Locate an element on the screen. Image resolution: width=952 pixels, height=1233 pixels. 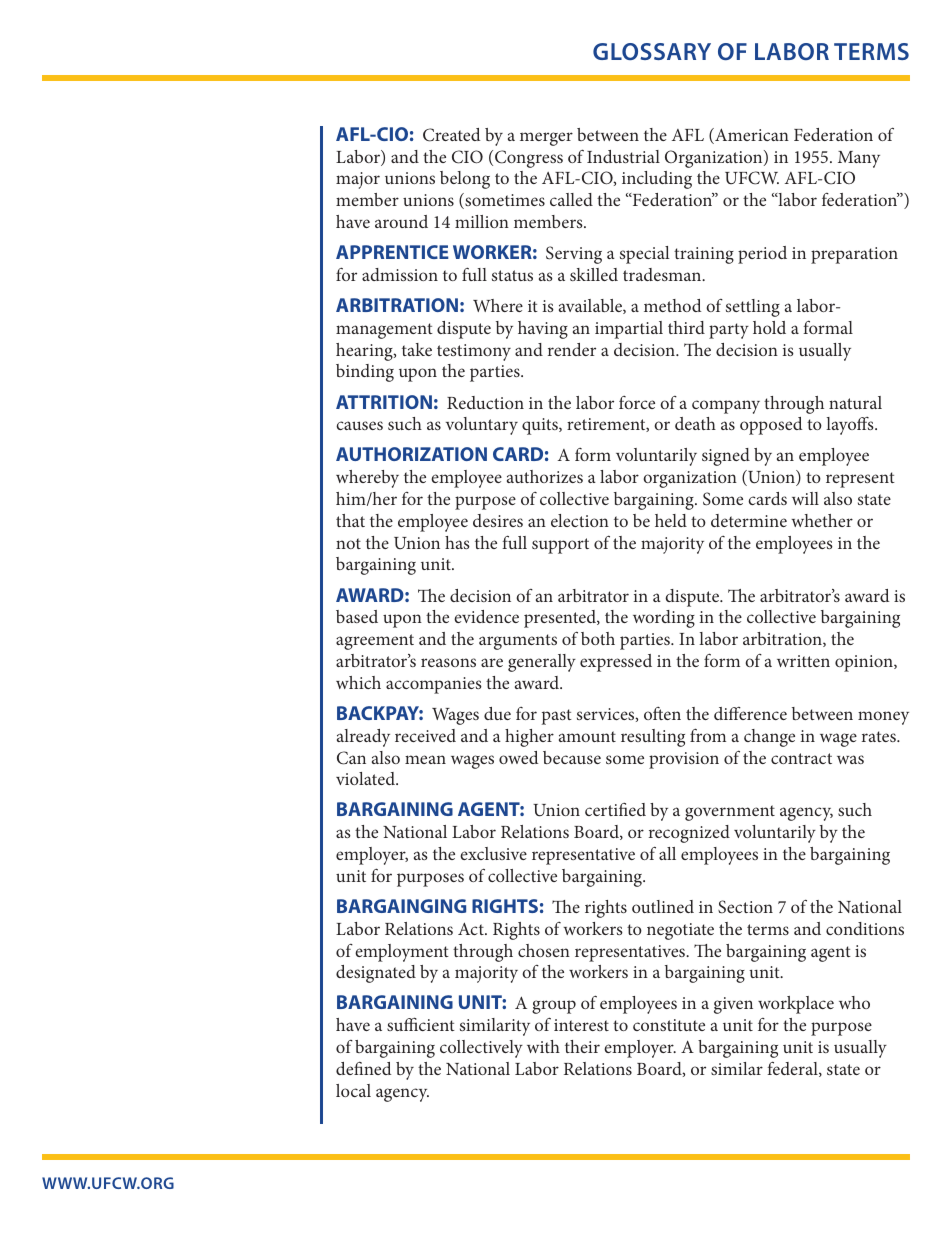
has is located at coordinates (457, 542).
